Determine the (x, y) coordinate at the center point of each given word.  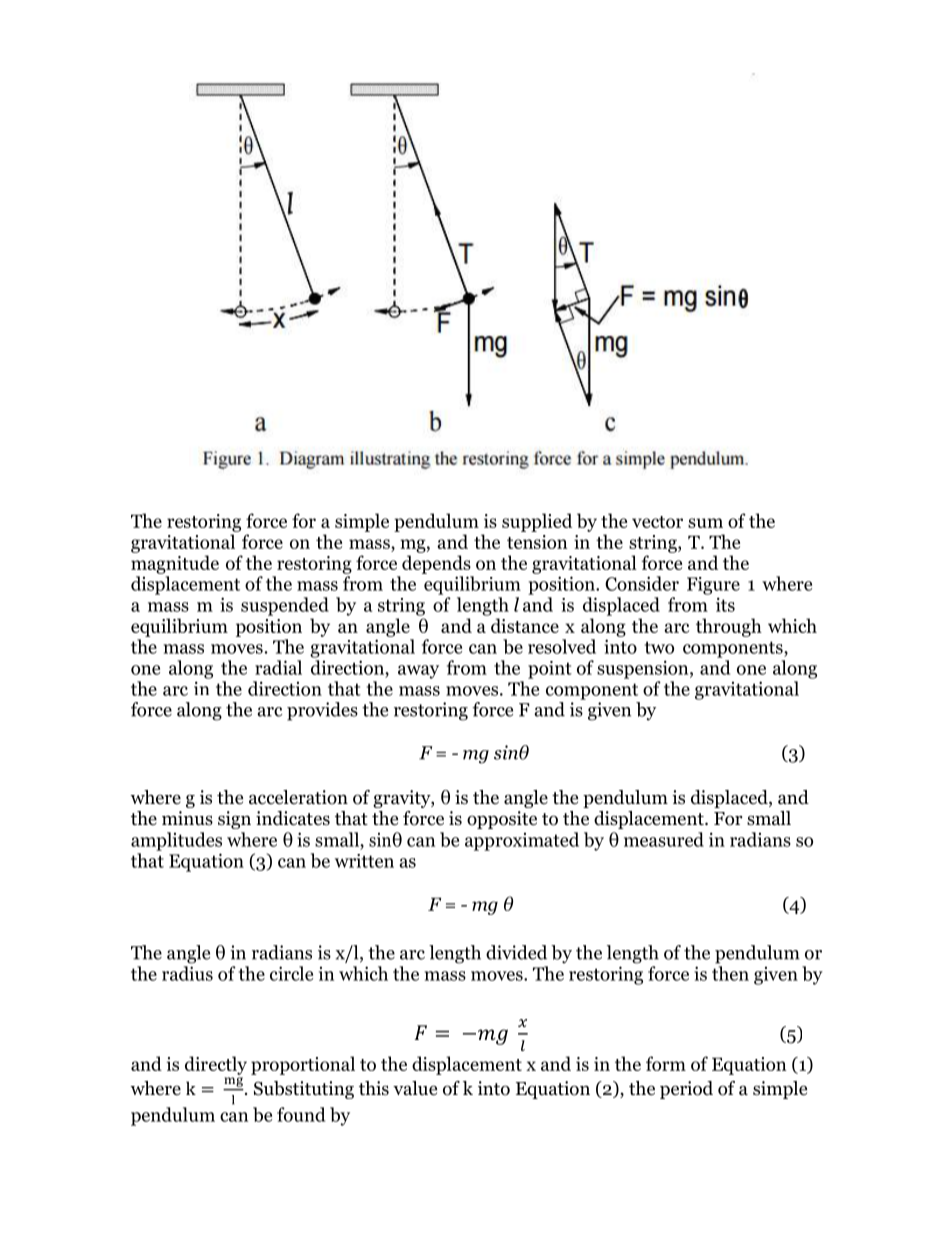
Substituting (304, 1090)
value (415, 1088)
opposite (502, 820)
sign (234, 820)
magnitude (175, 564)
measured (664, 839)
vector (657, 522)
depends (436, 564)
